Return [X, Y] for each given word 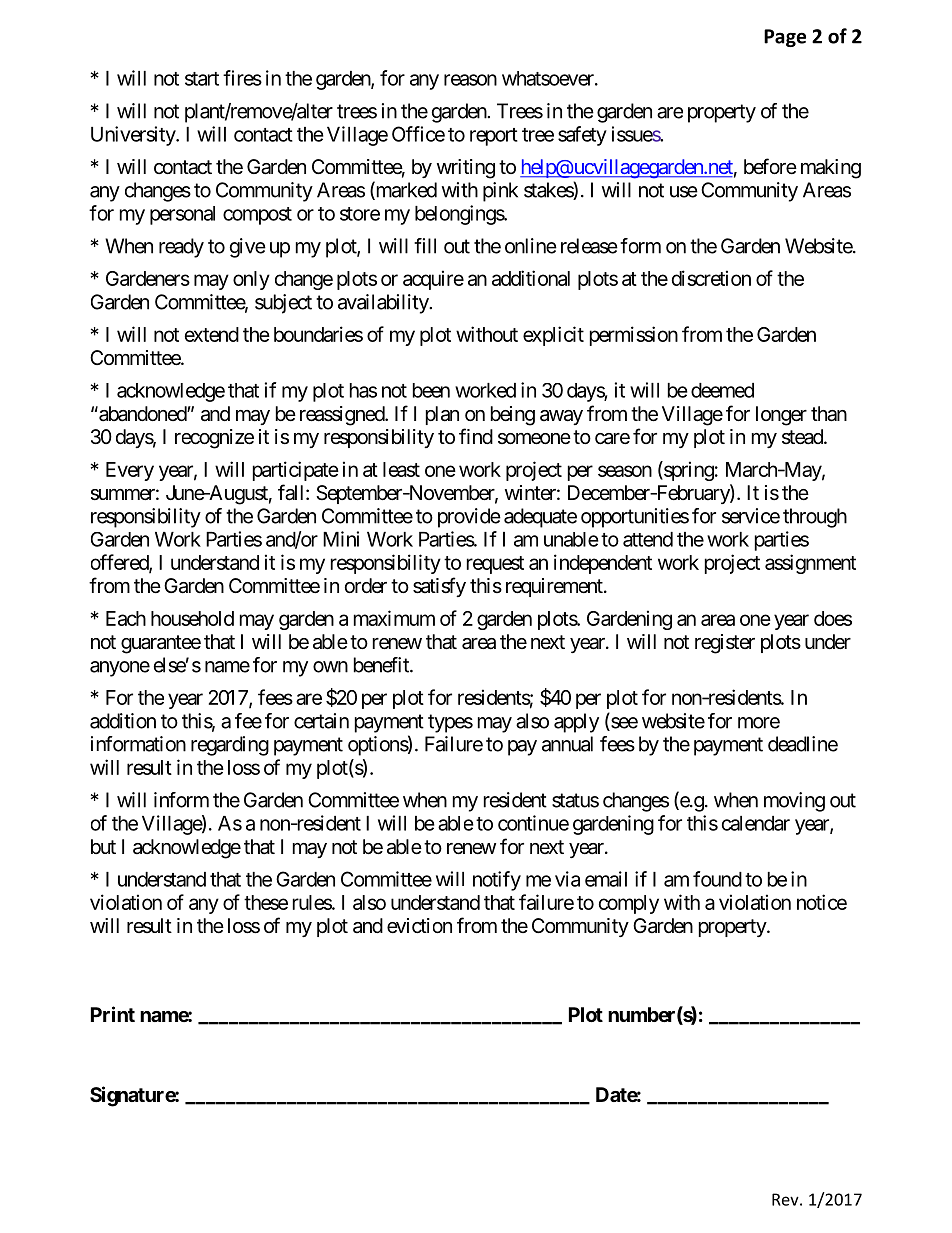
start [202, 79]
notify [497, 881]
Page [785, 38]
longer [781, 416]
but [103, 846]
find [476, 436]
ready [181, 248]
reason [470, 80]
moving [794, 802]
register [725, 644]
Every [130, 471]
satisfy [439, 587]
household [192, 618]
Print [113, 1014]
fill [425, 246]
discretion [711, 278]
